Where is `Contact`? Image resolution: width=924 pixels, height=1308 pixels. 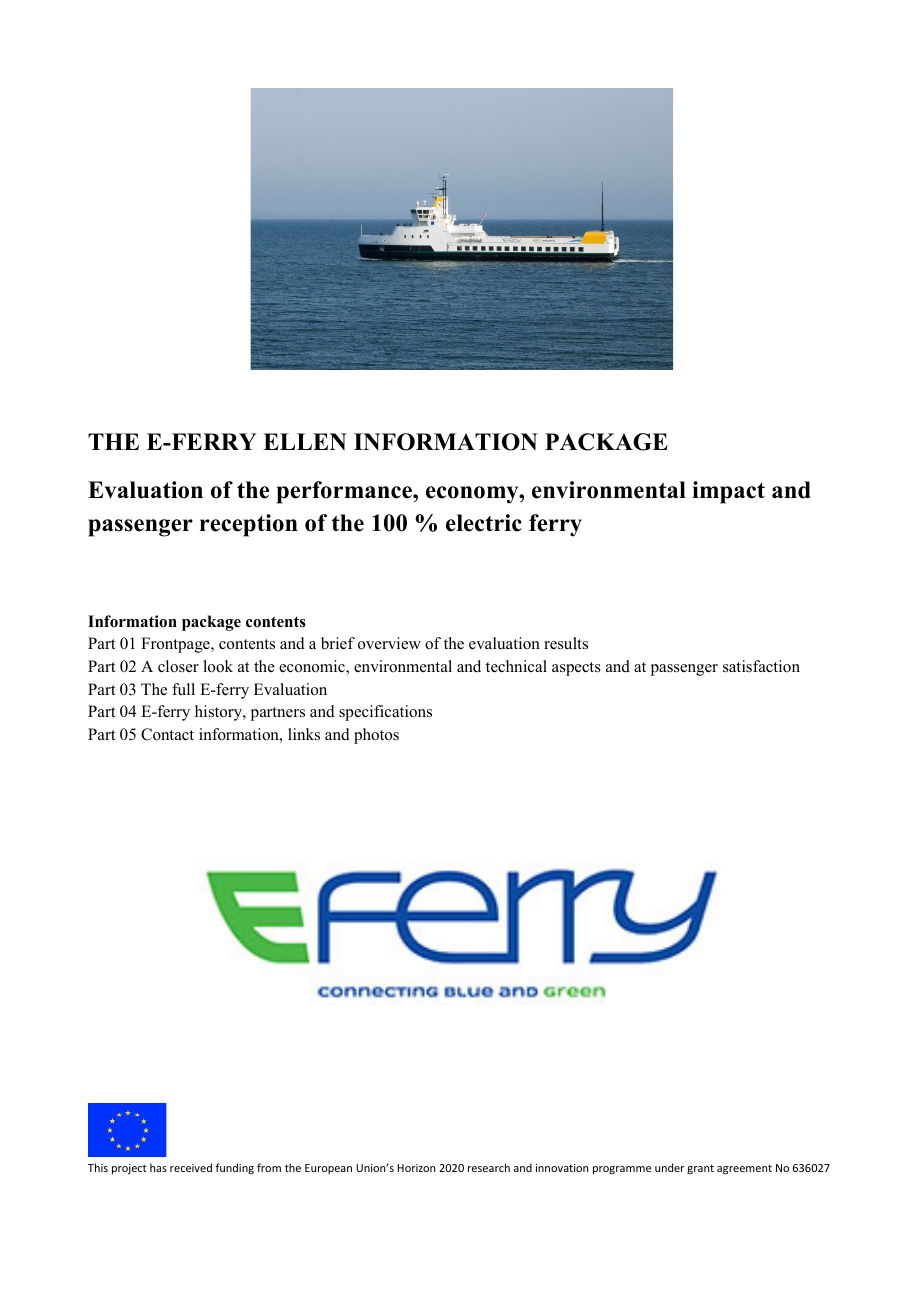 Contact is located at coordinates (167, 734).
